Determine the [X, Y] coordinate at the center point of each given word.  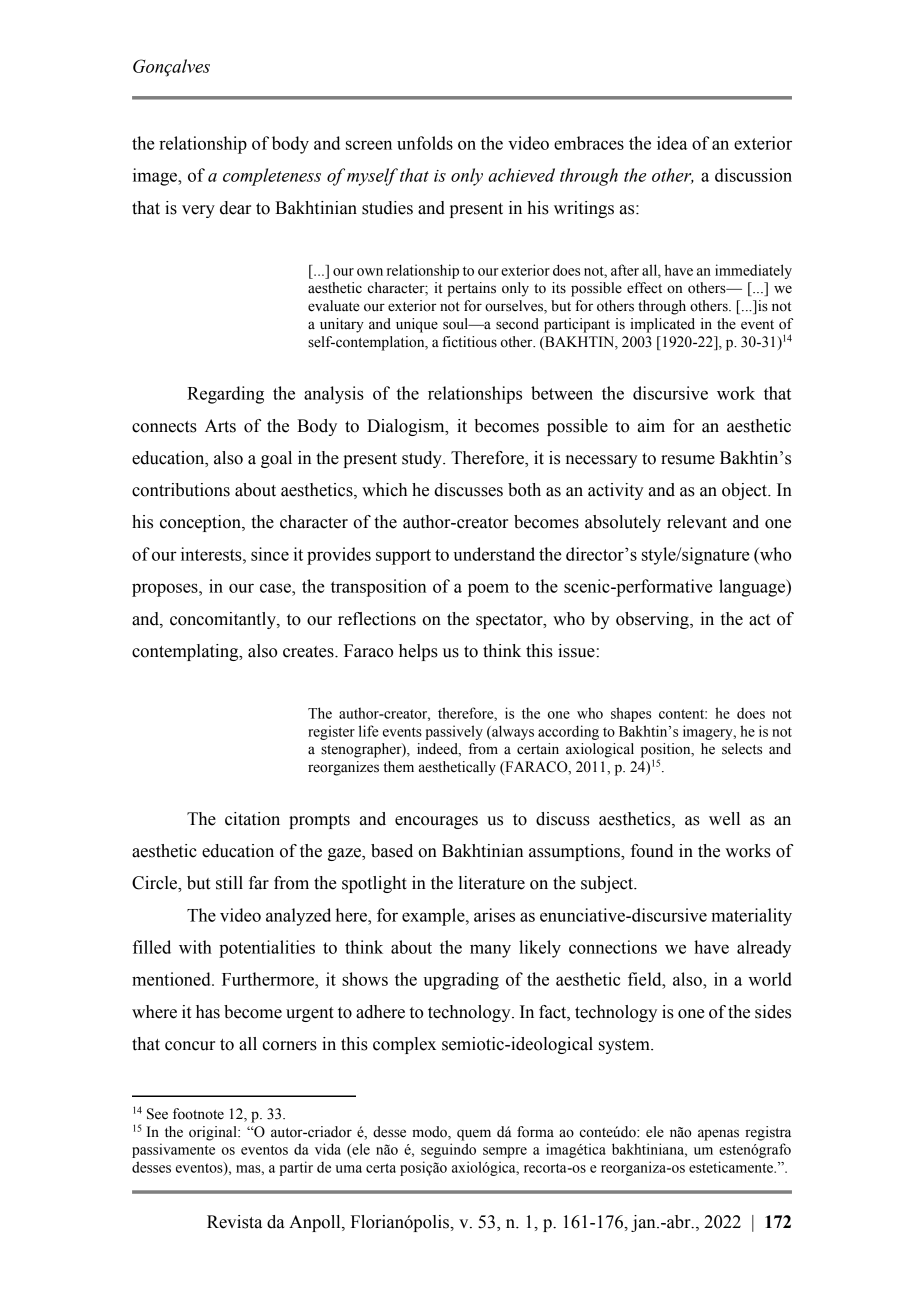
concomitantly [224, 620]
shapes [631, 714]
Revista [234, 1222]
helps [418, 652]
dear [235, 208]
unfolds [425, 143]
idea [672, 143]
